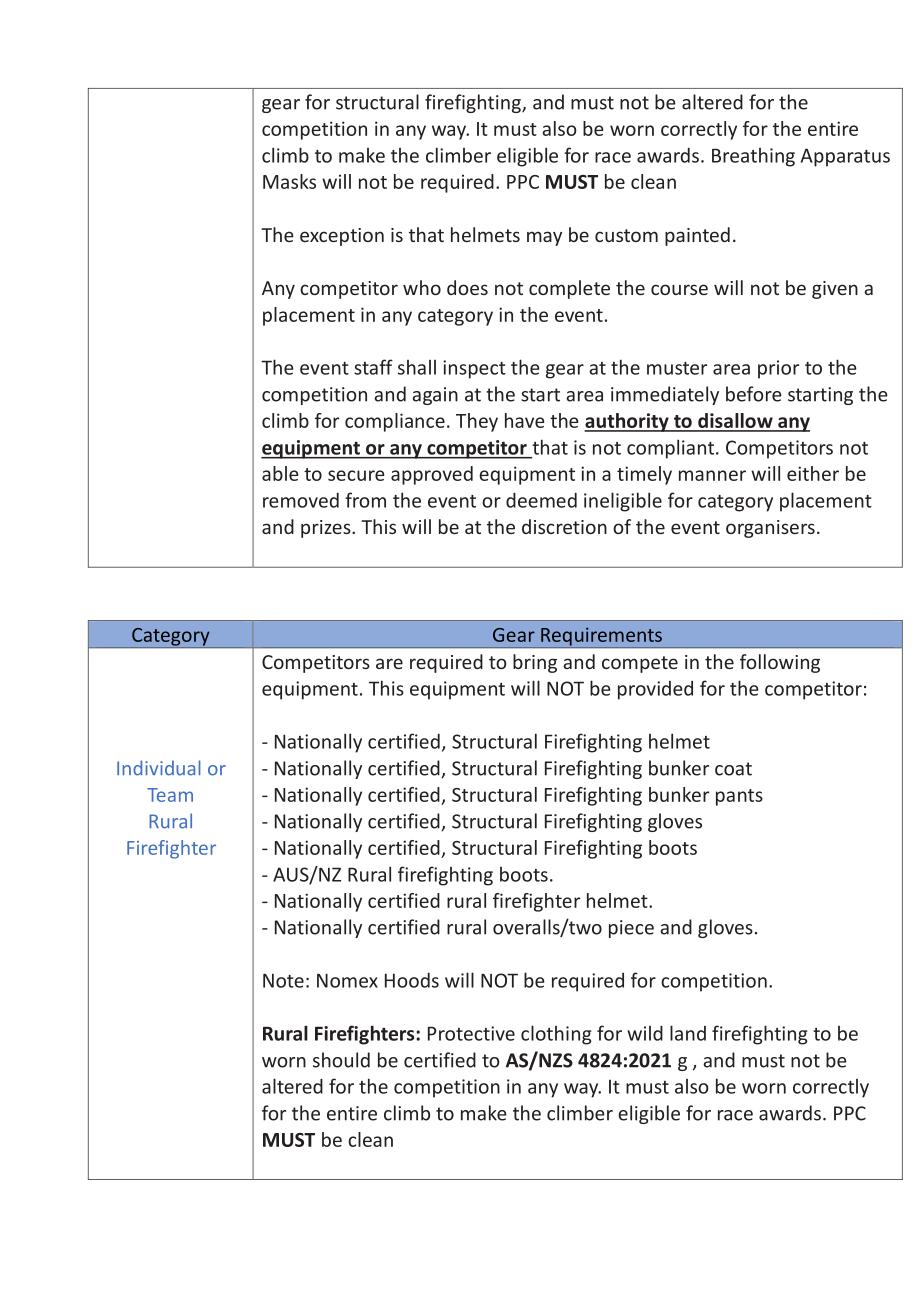 This image has height=1307, width=924. I want to click on following, so click(780, 663).
